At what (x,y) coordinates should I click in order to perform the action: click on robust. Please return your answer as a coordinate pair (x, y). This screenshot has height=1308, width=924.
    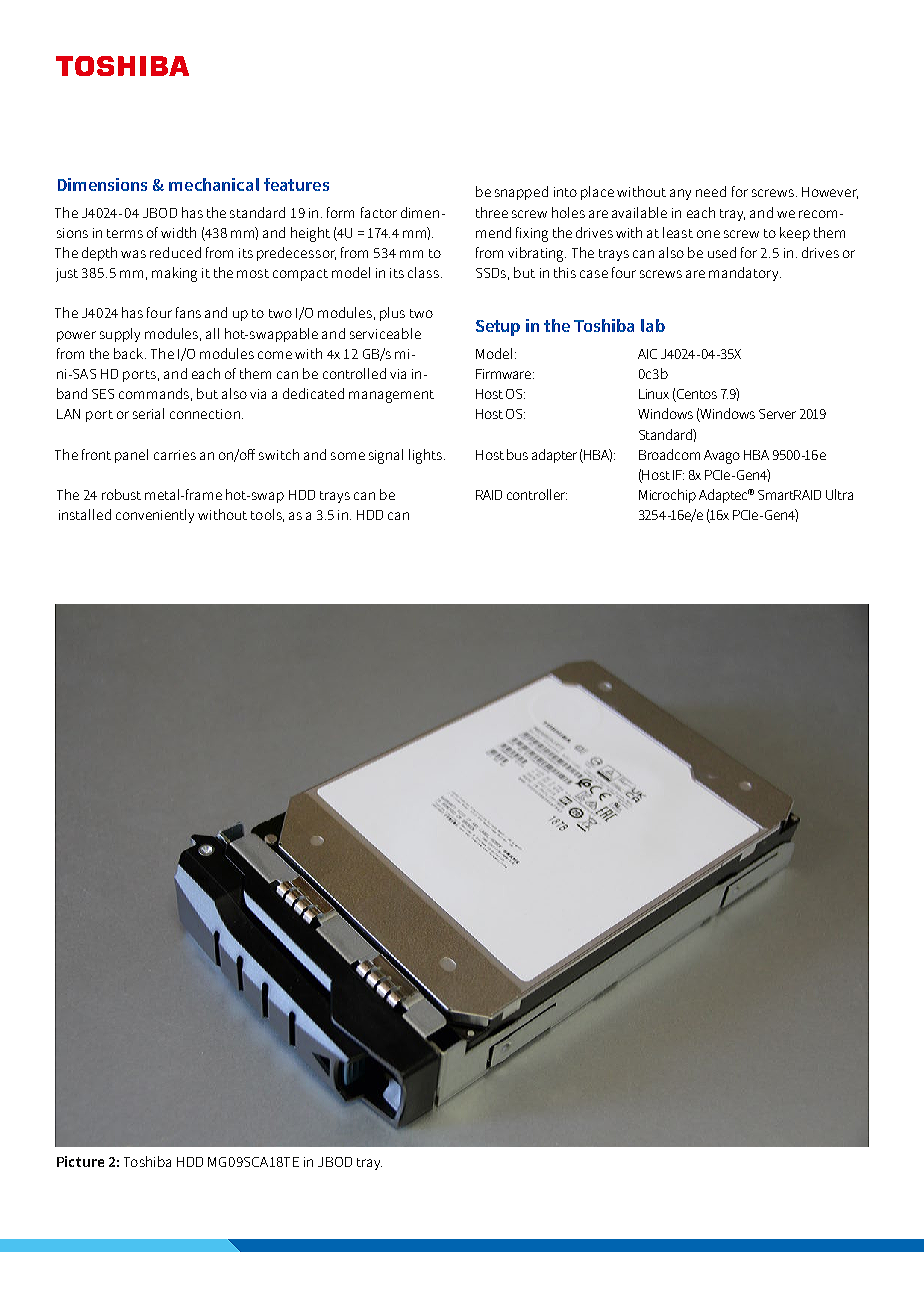
    Looking at the image, I should click on (121, 494).
